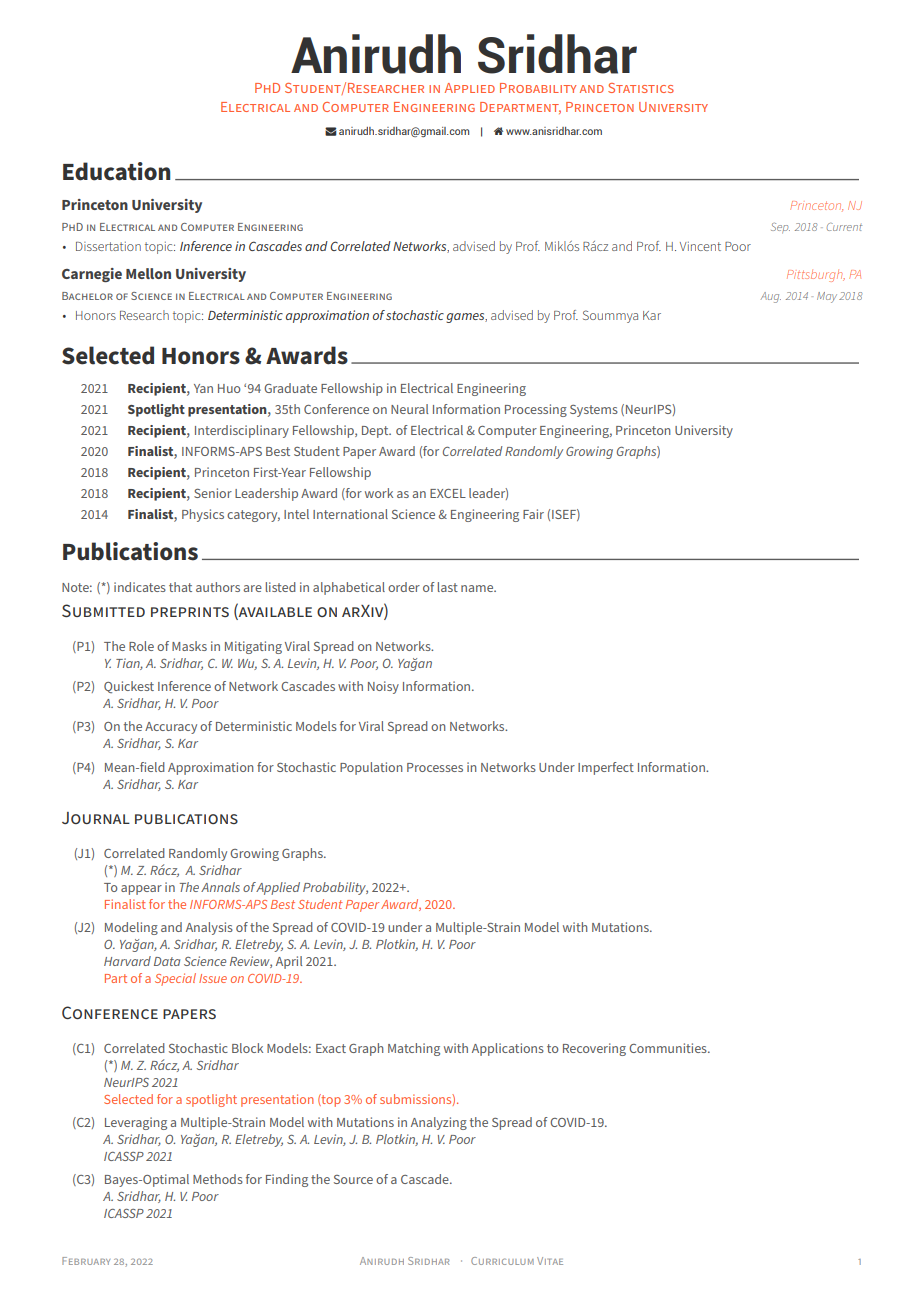  What do you see at coordinates (353, 1179) in the screenshot?
I see `Source` at bounding box center [353, 1179].
